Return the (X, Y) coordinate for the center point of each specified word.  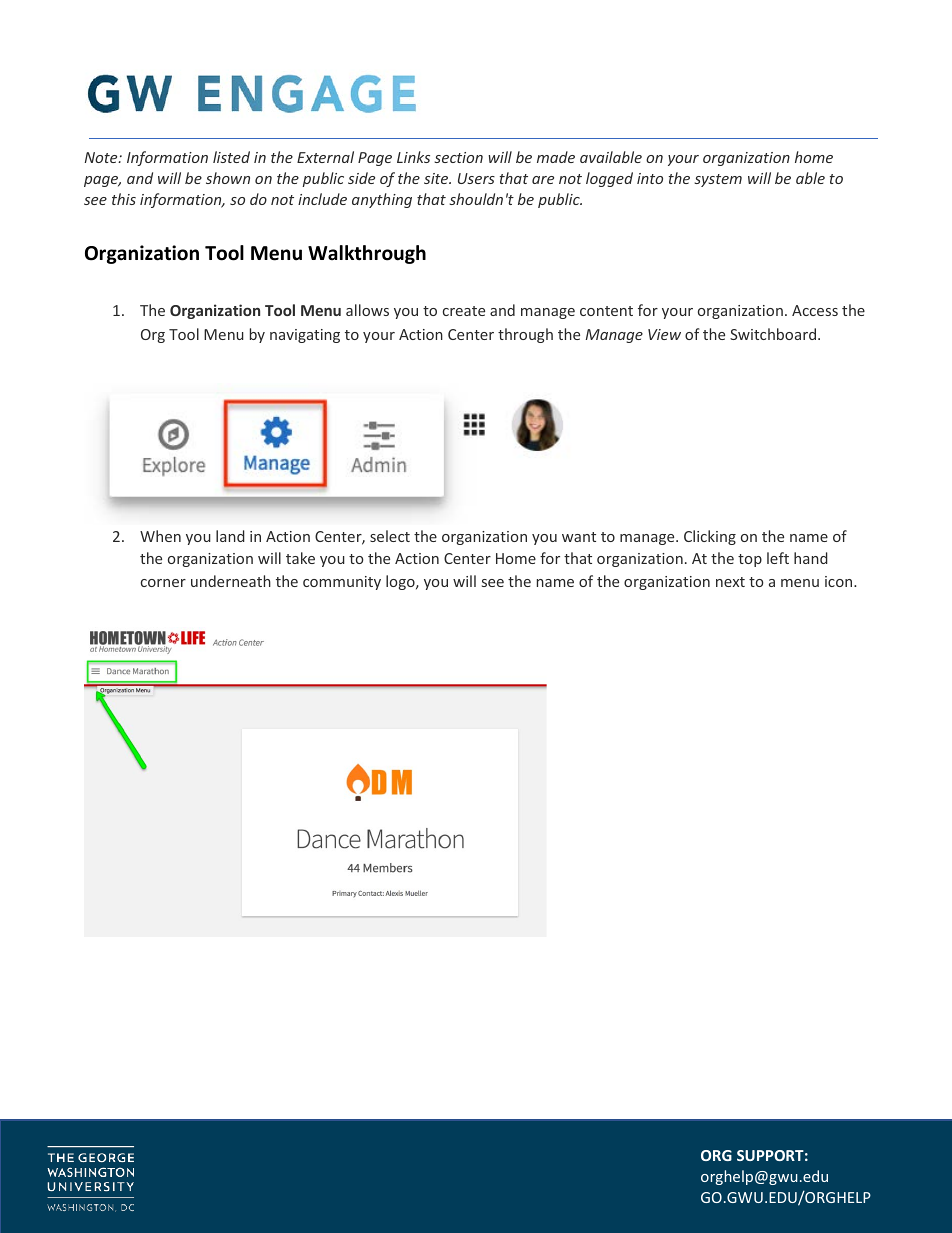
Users (476, 178)
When (160, 536)
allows (367, 310)
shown (228, 178)
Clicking (710, 537)
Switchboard (773, 334)
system (718, 180)
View (664, 334)
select (390, 536)
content (606, 311)
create (464, 311)
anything (382, 200)
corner (163, 583)
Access (815, 310)
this (124, 199)
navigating (305, 336)
